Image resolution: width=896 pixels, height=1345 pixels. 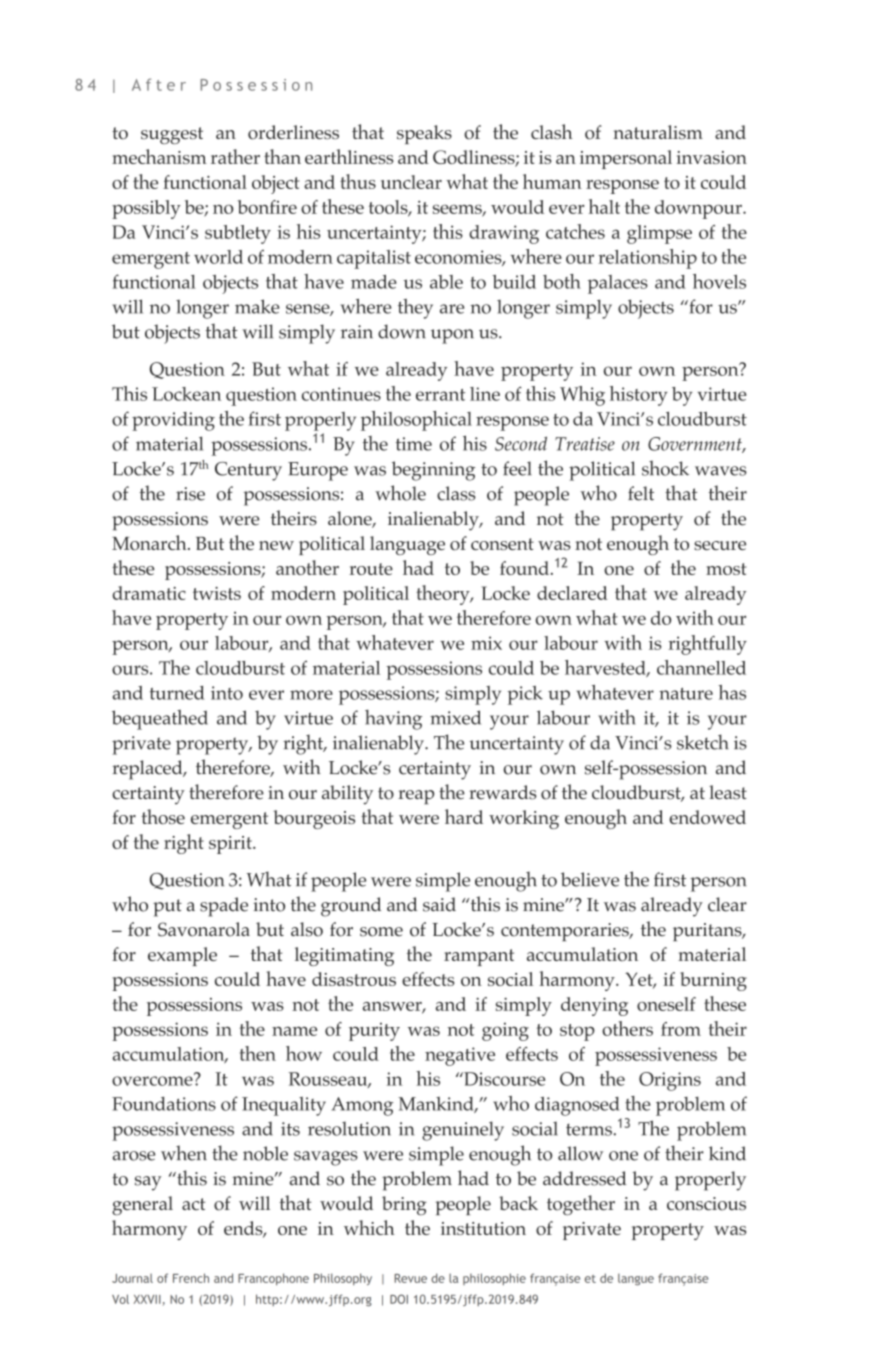 What do you see at coordinates (177, 693) in the document?
I see `turned` at bounding box center [177, 693].
